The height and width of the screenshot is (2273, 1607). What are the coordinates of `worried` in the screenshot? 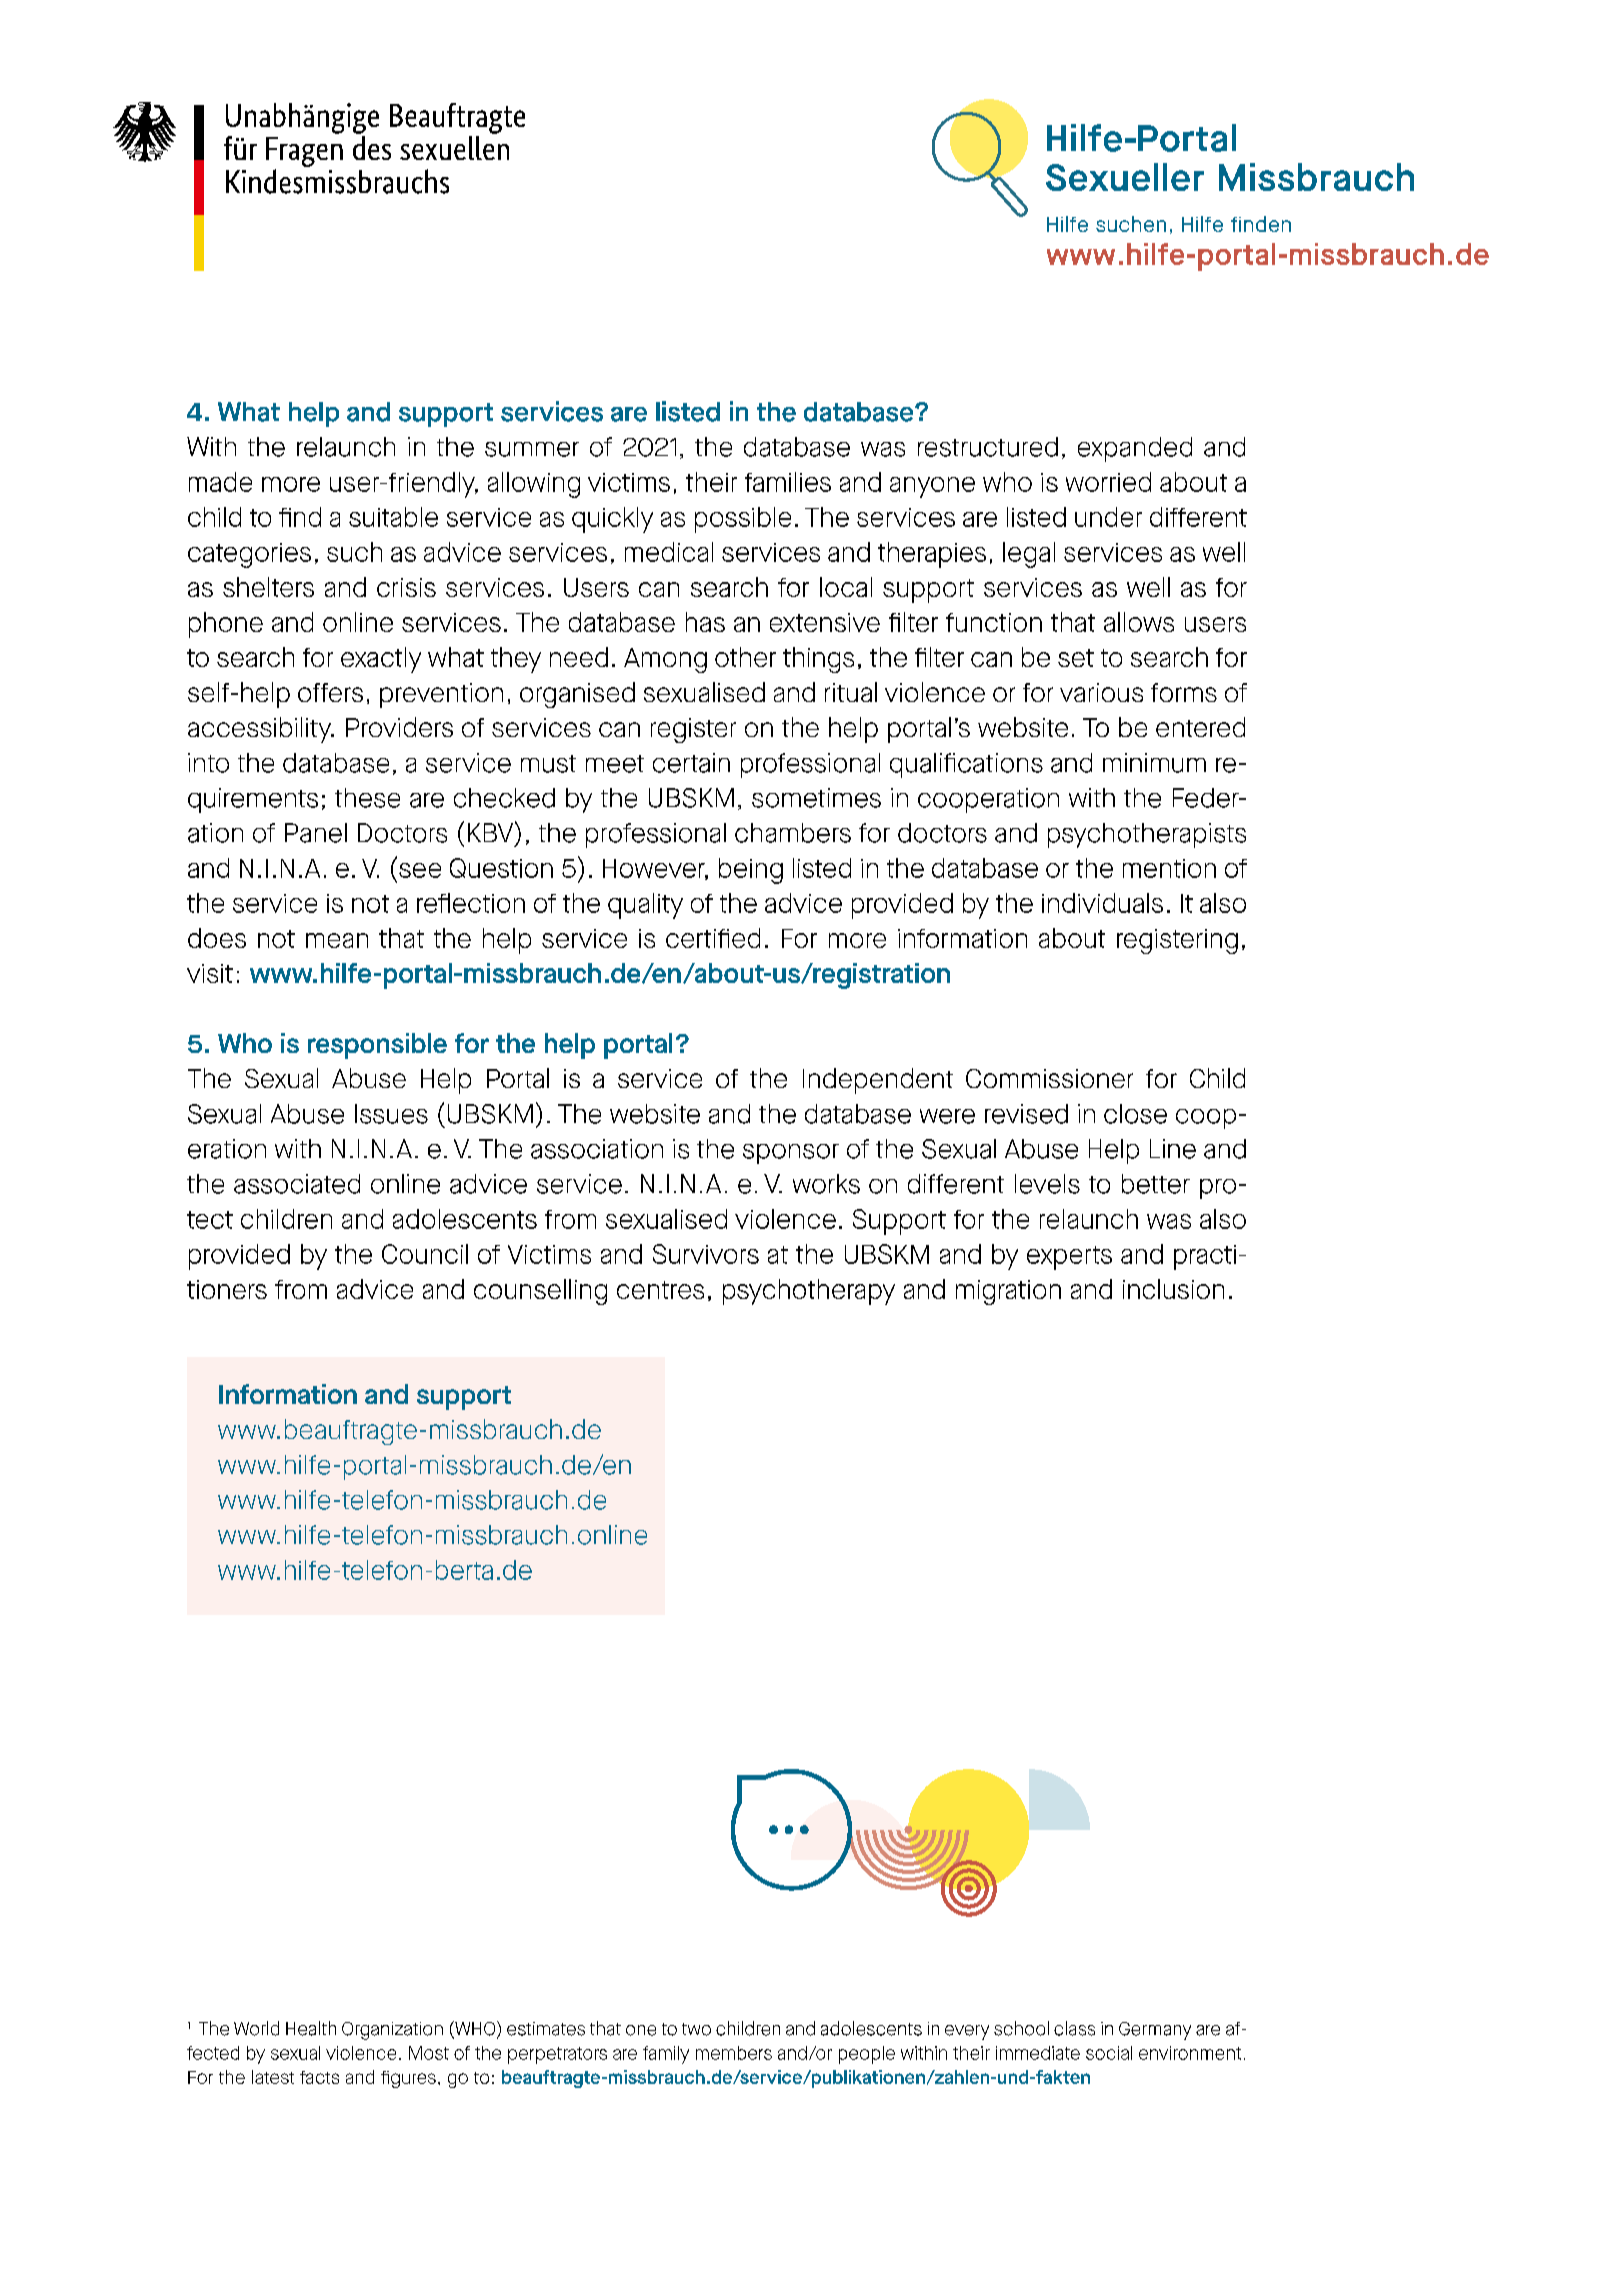 It's located at (1108, 482).
